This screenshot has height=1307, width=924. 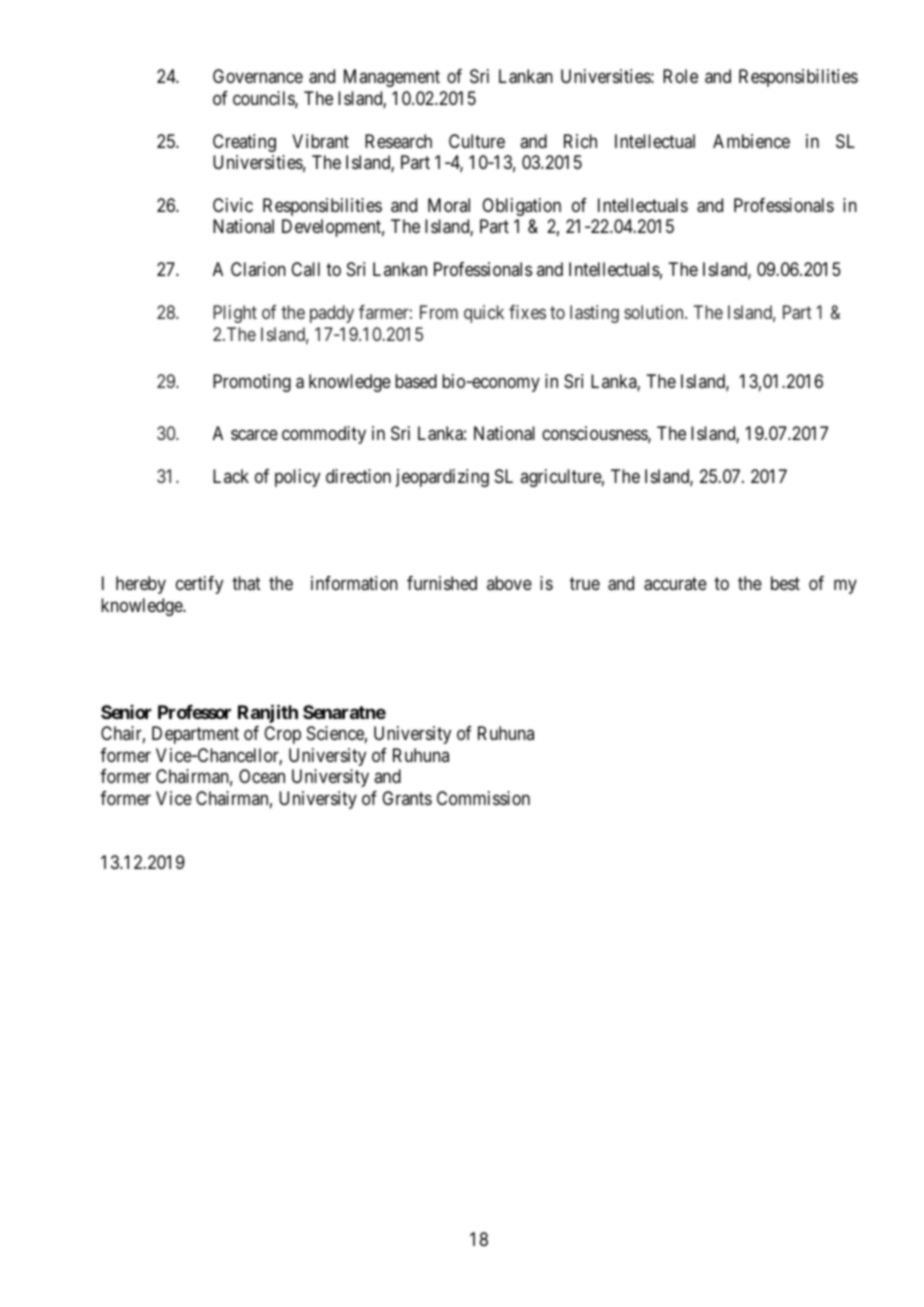 What do you see at coordinates (483, 798) in the screenshot?
I see `Commission` at bounding box center [483, 798].
